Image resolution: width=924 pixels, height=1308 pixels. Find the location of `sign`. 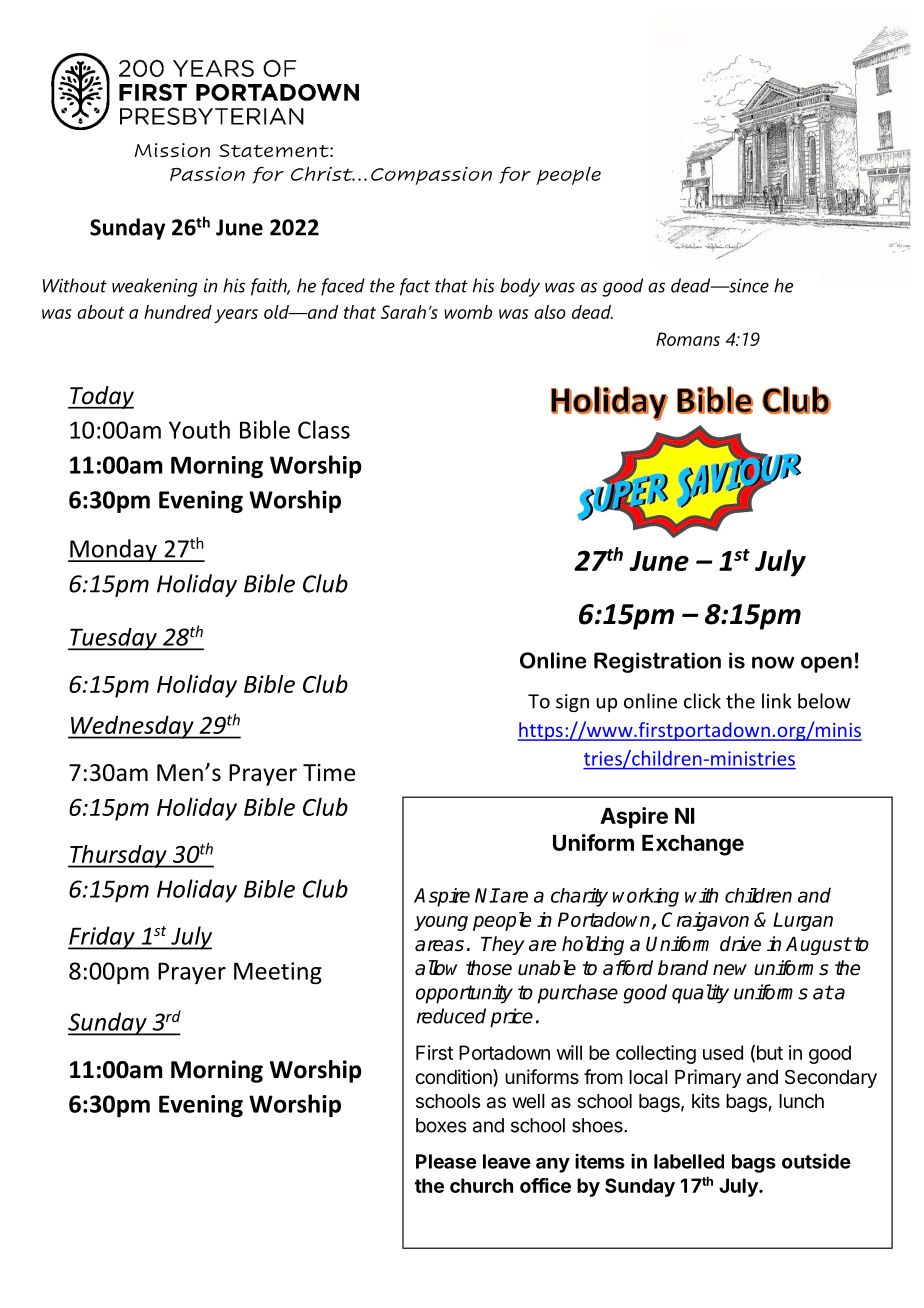

sign is located at coordinates (572, 703).
